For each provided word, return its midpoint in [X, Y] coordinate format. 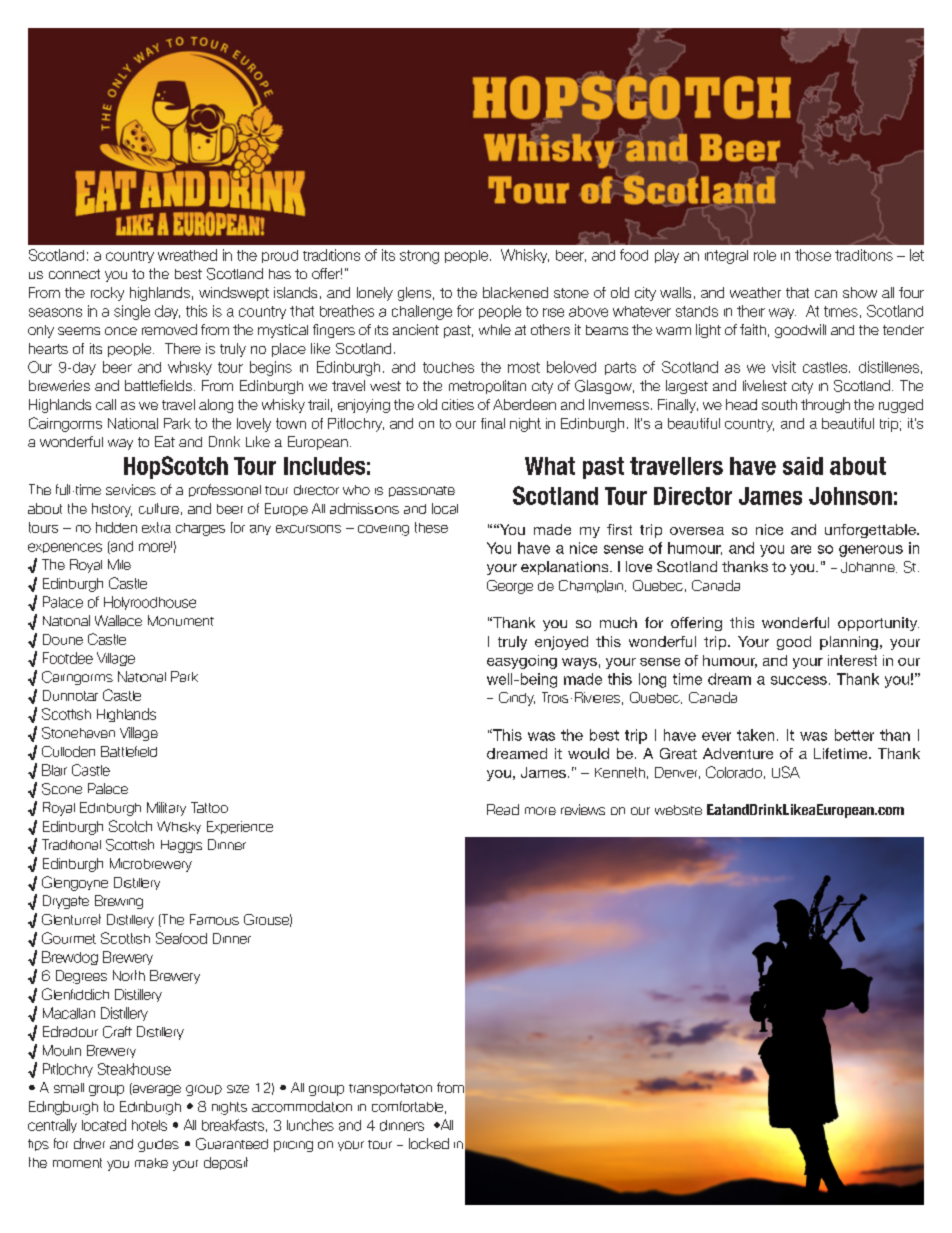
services [131, 489]
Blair [54, 770]
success [799, 680]
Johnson [850, 496]
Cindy [517, 699]
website [678, 810]
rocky [107, 294]
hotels [149, 1125]
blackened [515, 292]
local [445, 508]
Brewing [119, 902]
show [860, 292]
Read [503, 809]
